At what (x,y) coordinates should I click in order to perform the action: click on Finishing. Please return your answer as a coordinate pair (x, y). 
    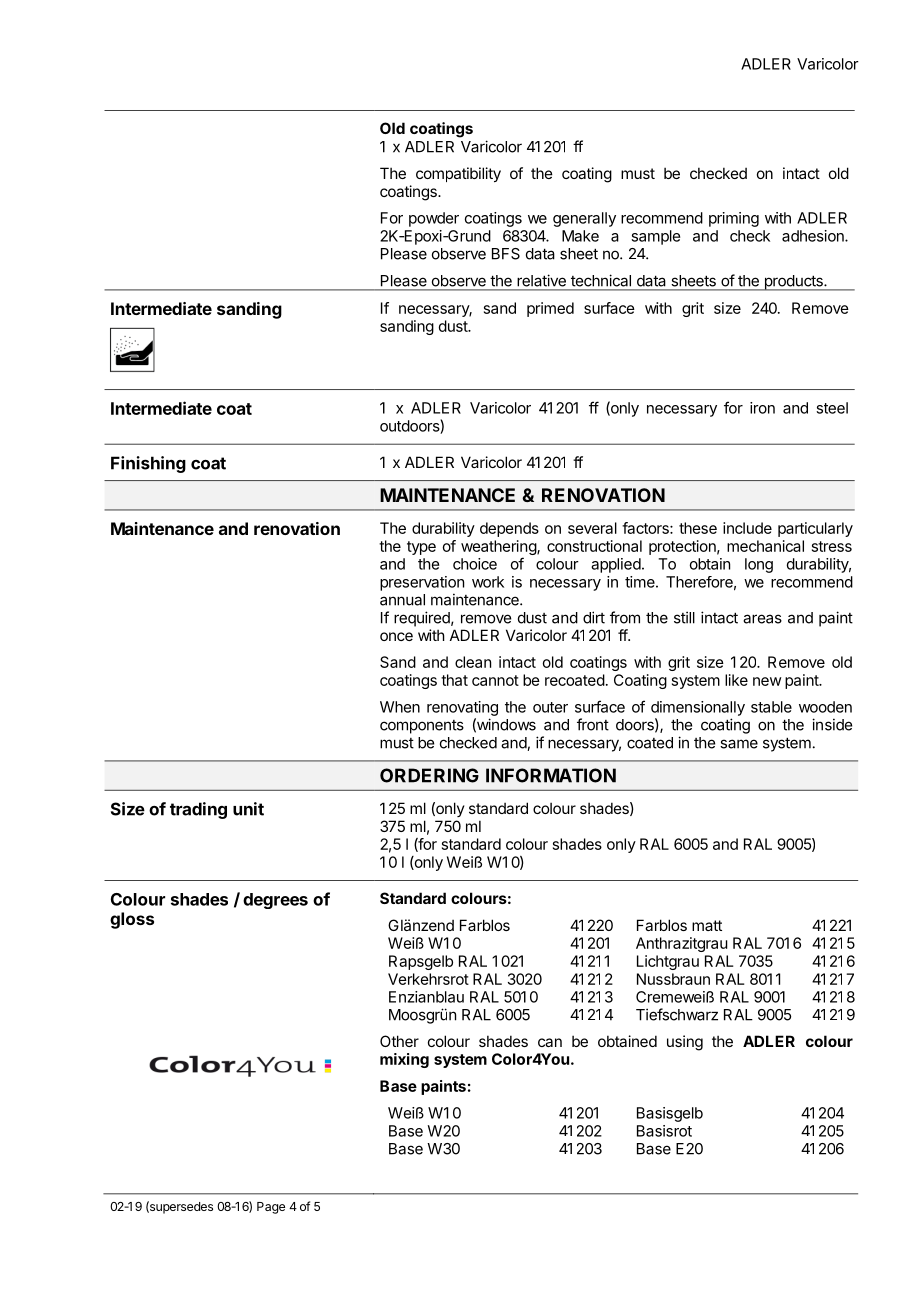
    Looking at the image, I should click on (148, 464).
